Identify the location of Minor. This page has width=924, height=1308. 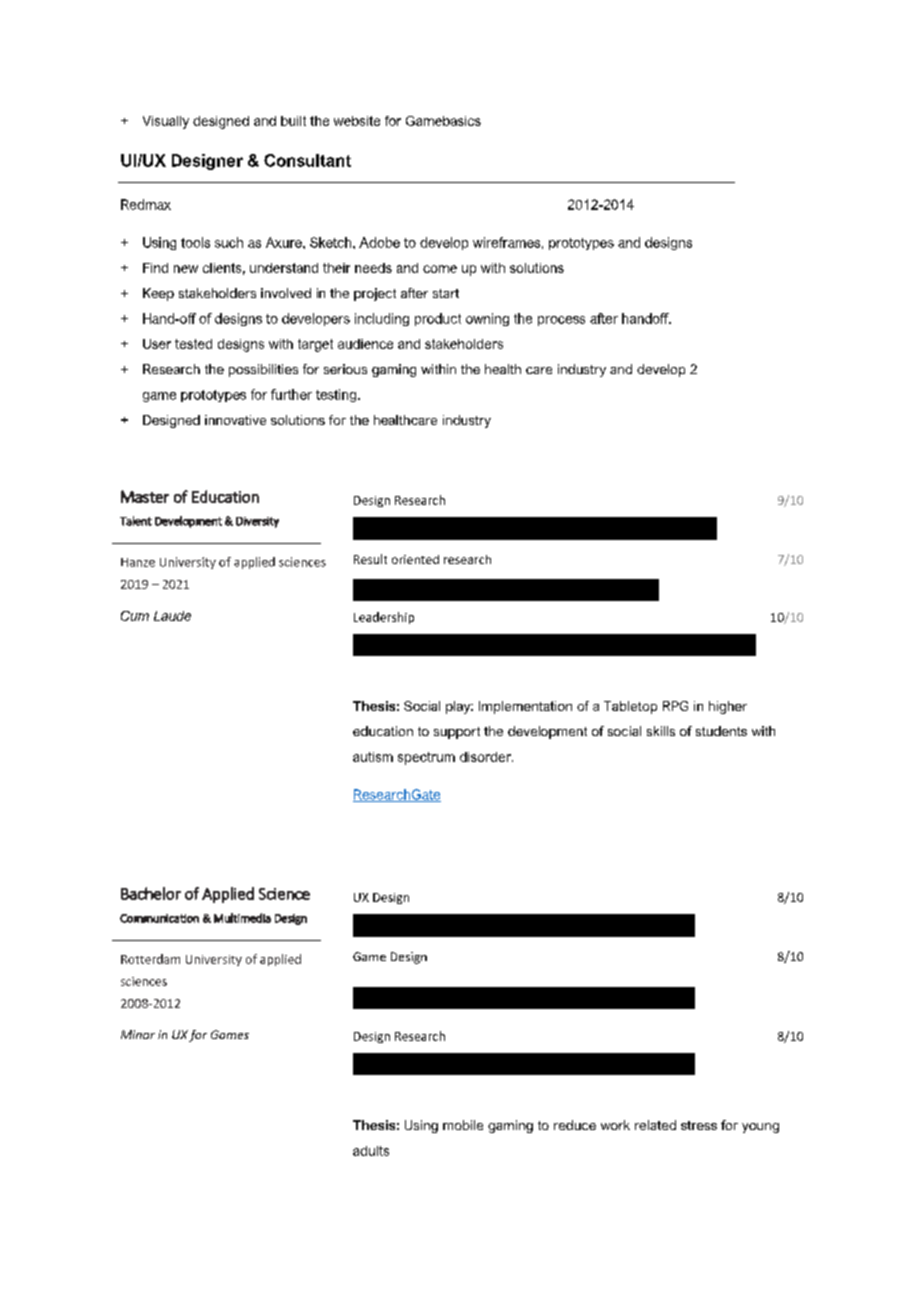
(138, 1034).
